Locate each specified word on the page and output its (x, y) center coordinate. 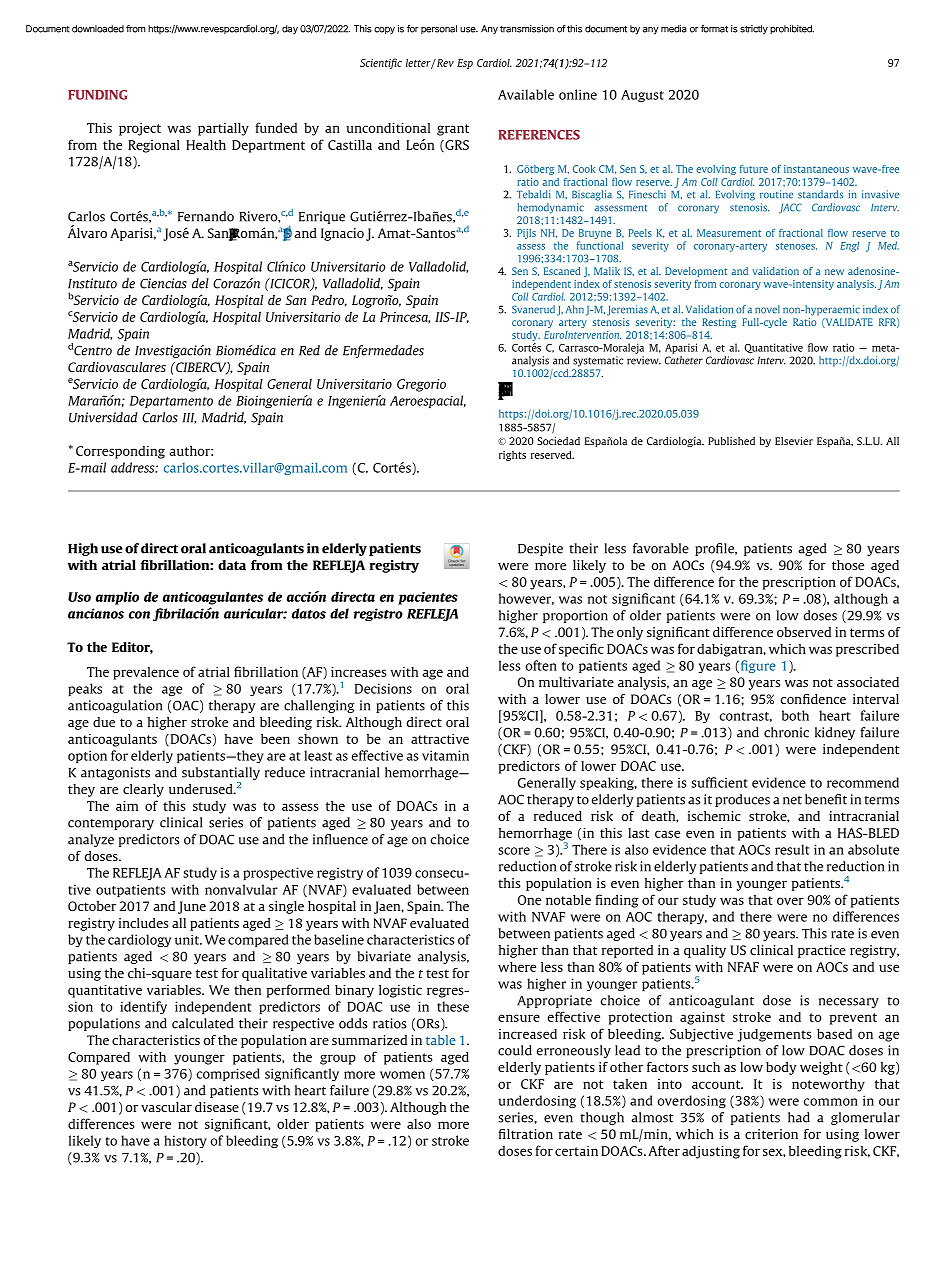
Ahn (575, 309)
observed (804, 632)
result (792, 849)
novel (767, 309)
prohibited (792, 29)
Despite (540, 549)
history (185, 1141)
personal (439, 29)
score (514, 851)
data (232, 565)
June (192, 907)
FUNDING (97, 95)
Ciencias (163, 283)
